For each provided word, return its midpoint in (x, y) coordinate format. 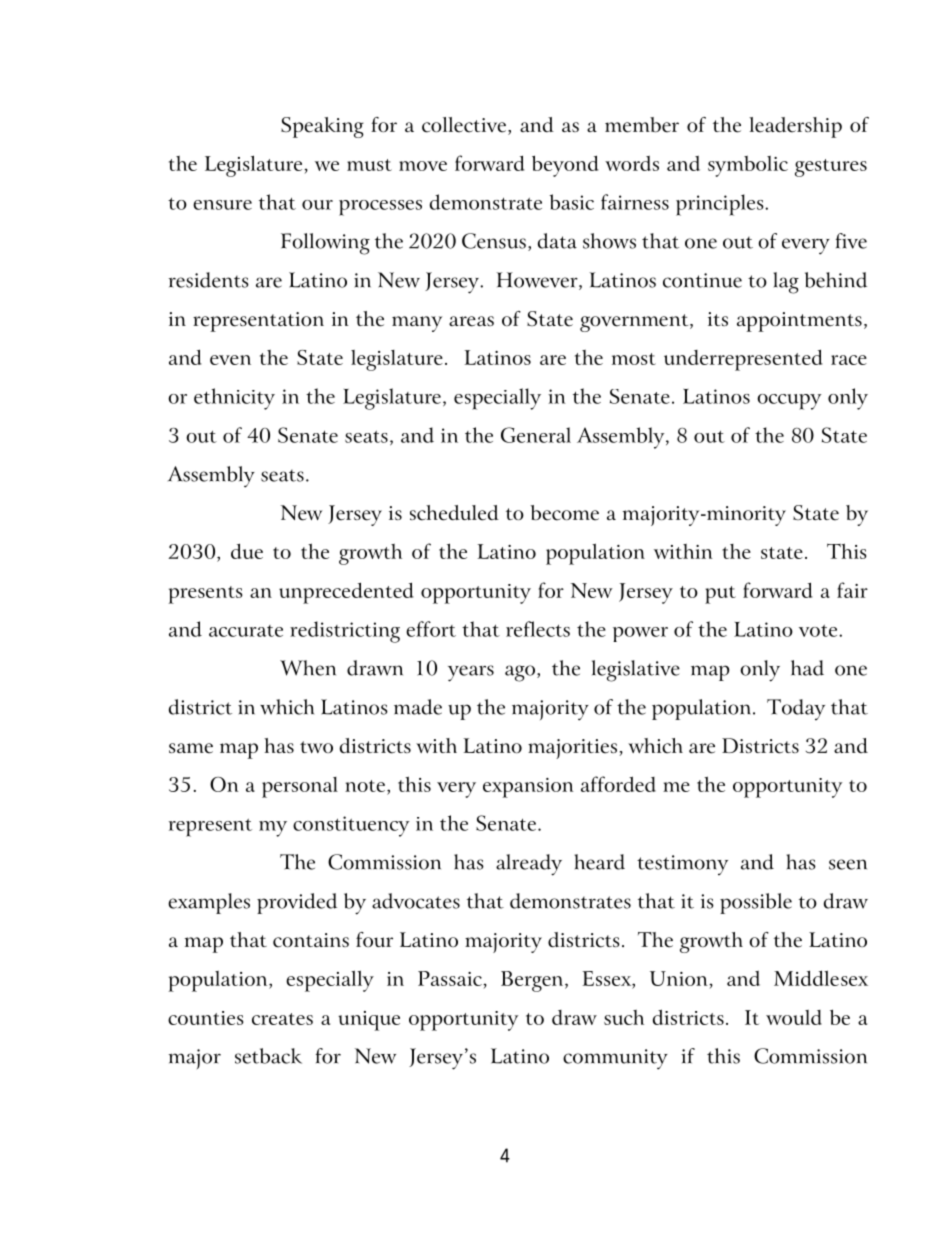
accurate (246, 631)
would (794, 1017)
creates (282, 1019)
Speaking (322, 127)
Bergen (533, 981)
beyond (565, 166)
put (720, 595)
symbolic (748, 166)
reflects (538, 629)
